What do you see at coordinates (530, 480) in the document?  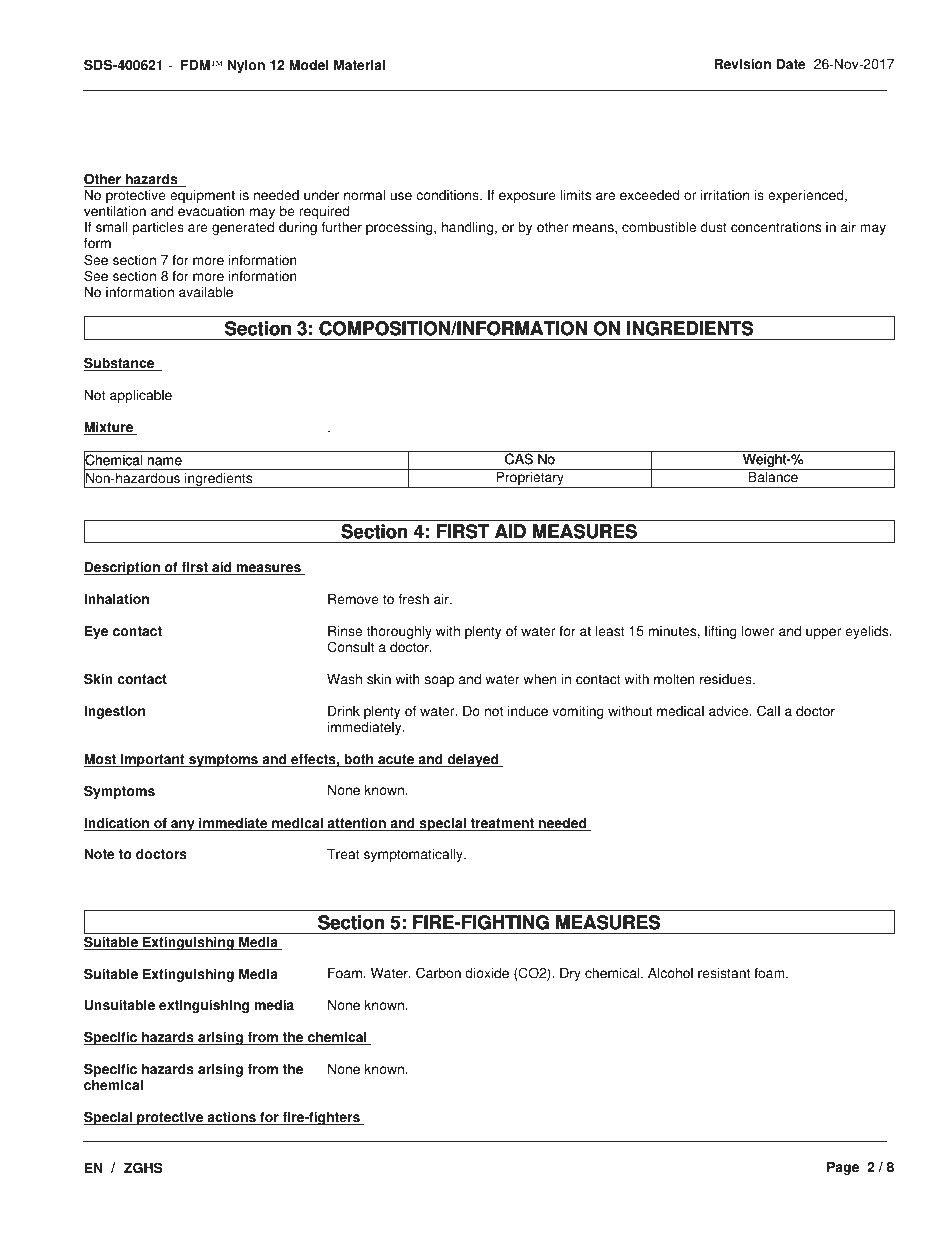 I see `Proprietary` at bounding box center [530, 480].
